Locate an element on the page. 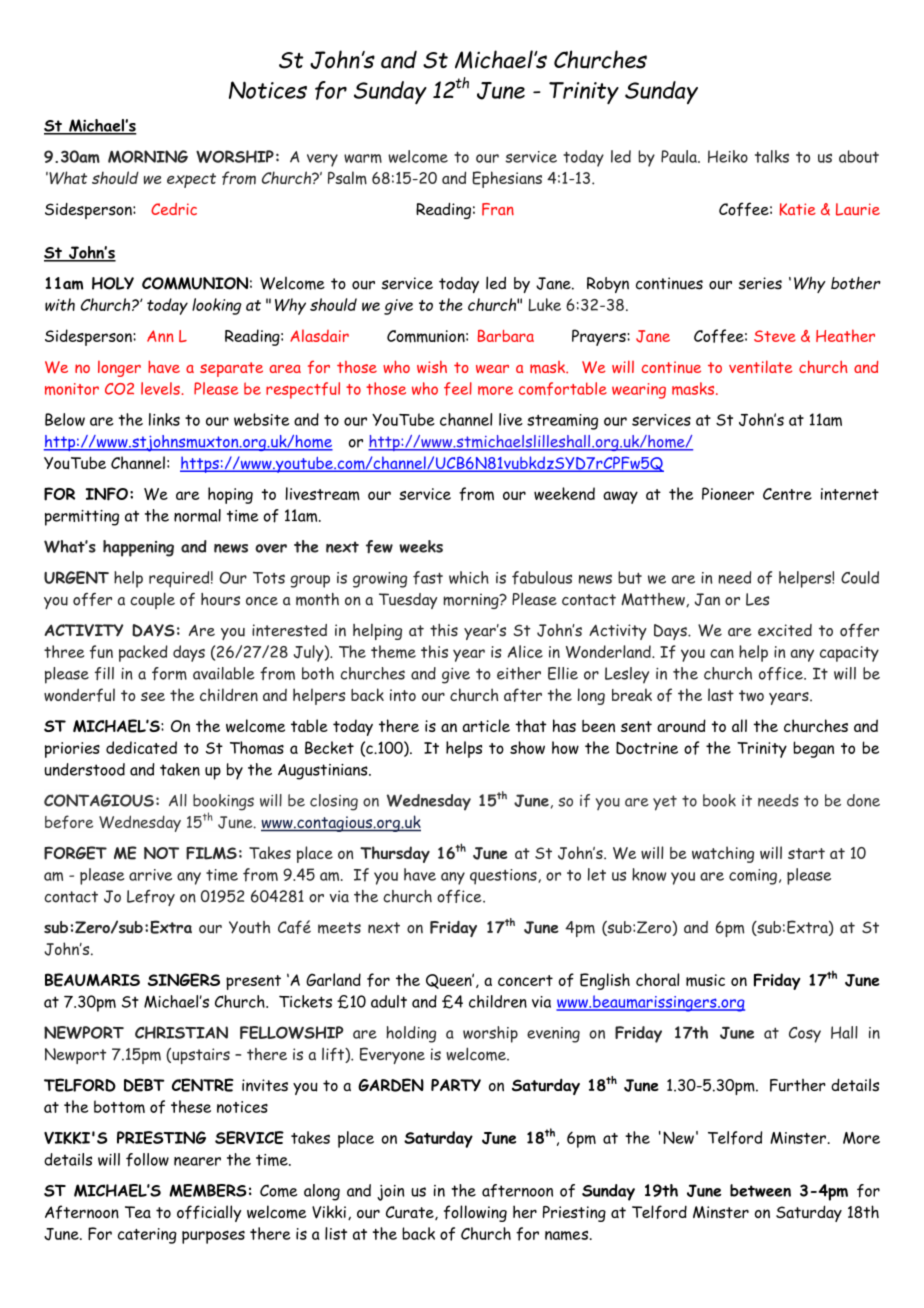 The width and height of the image is (924, 1308). Katie is located at coordinates (798, 209).
